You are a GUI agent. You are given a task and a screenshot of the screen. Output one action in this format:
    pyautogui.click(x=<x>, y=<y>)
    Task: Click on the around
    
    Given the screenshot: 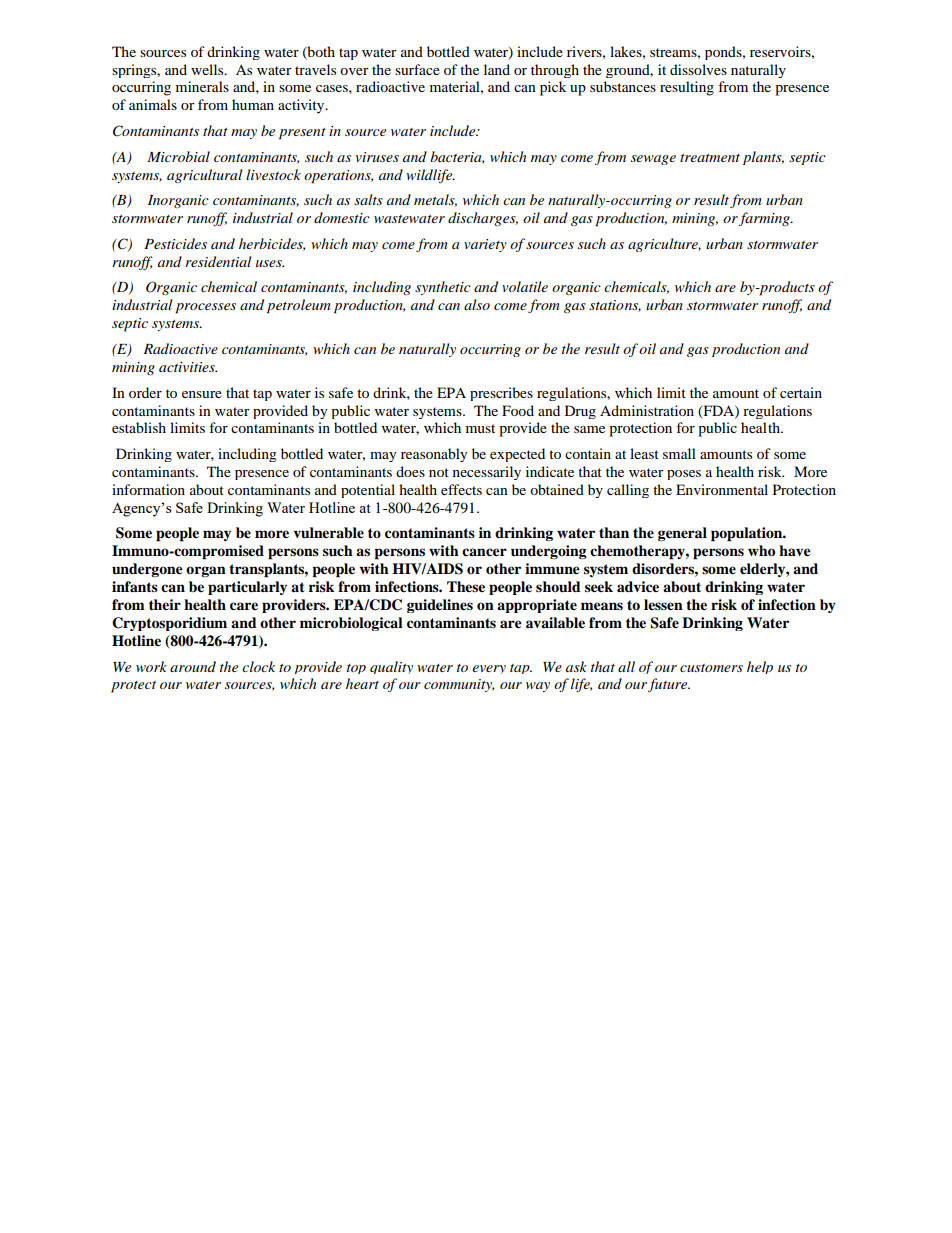 What is the action you would take?
    pyautogui.click(x=193, y=666)
